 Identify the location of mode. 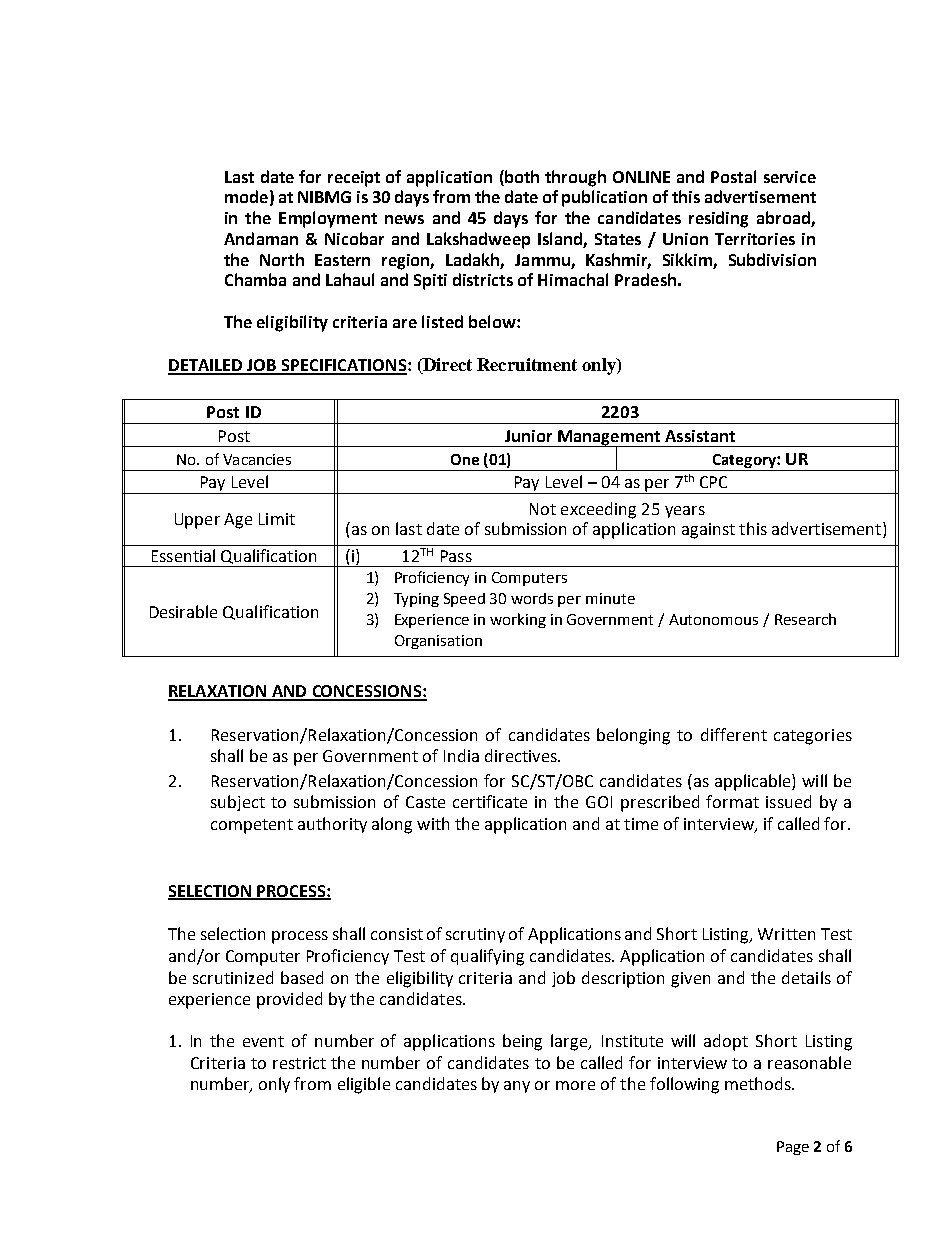
(246, 196).
